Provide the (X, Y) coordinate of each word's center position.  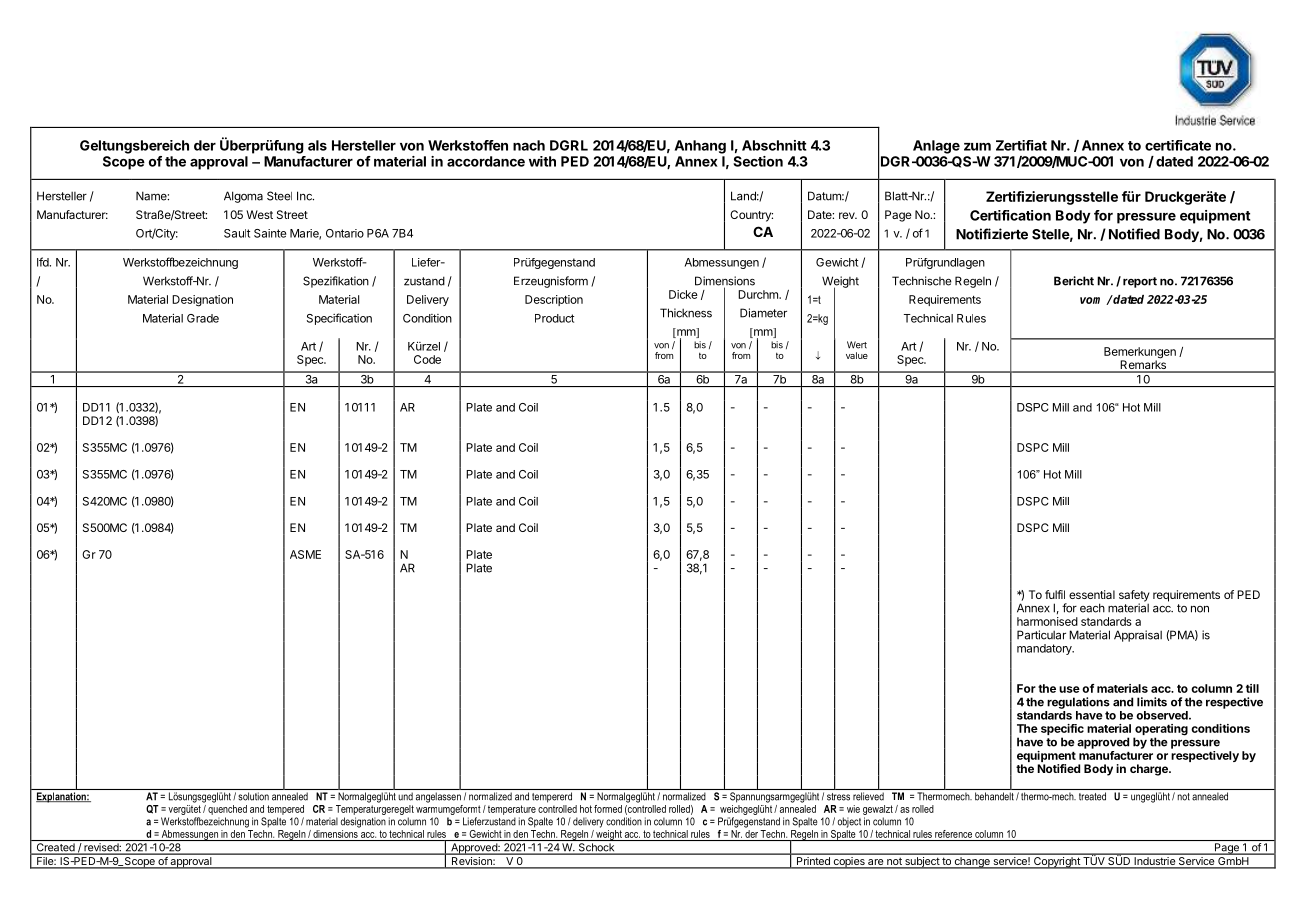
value (857, 355)
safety (1134, 597)
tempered (285, 810)
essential (1092, 594)
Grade (203, 318)
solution (253, 796)
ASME (305, 554)
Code (427, 359)
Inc (305, 196)
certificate (1178, 145)
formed (608, 809)
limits (1152, 702)
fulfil (1055, 594)
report (1140, 282)
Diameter (763, 313)
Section (758, 161)
